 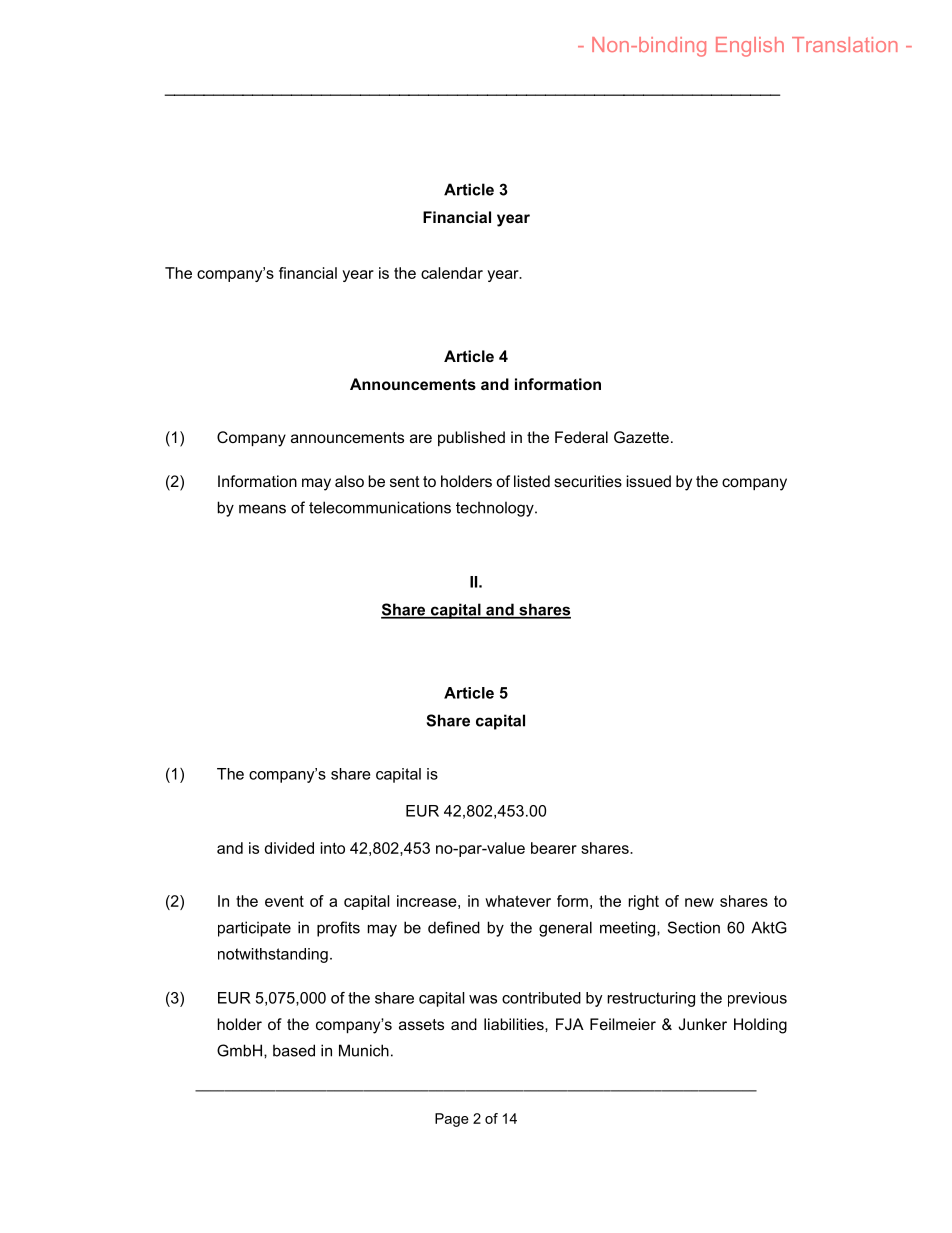 What do you see at coordinates (349, 481) in the image?
I see `also` at bounding box center [349, 481].
